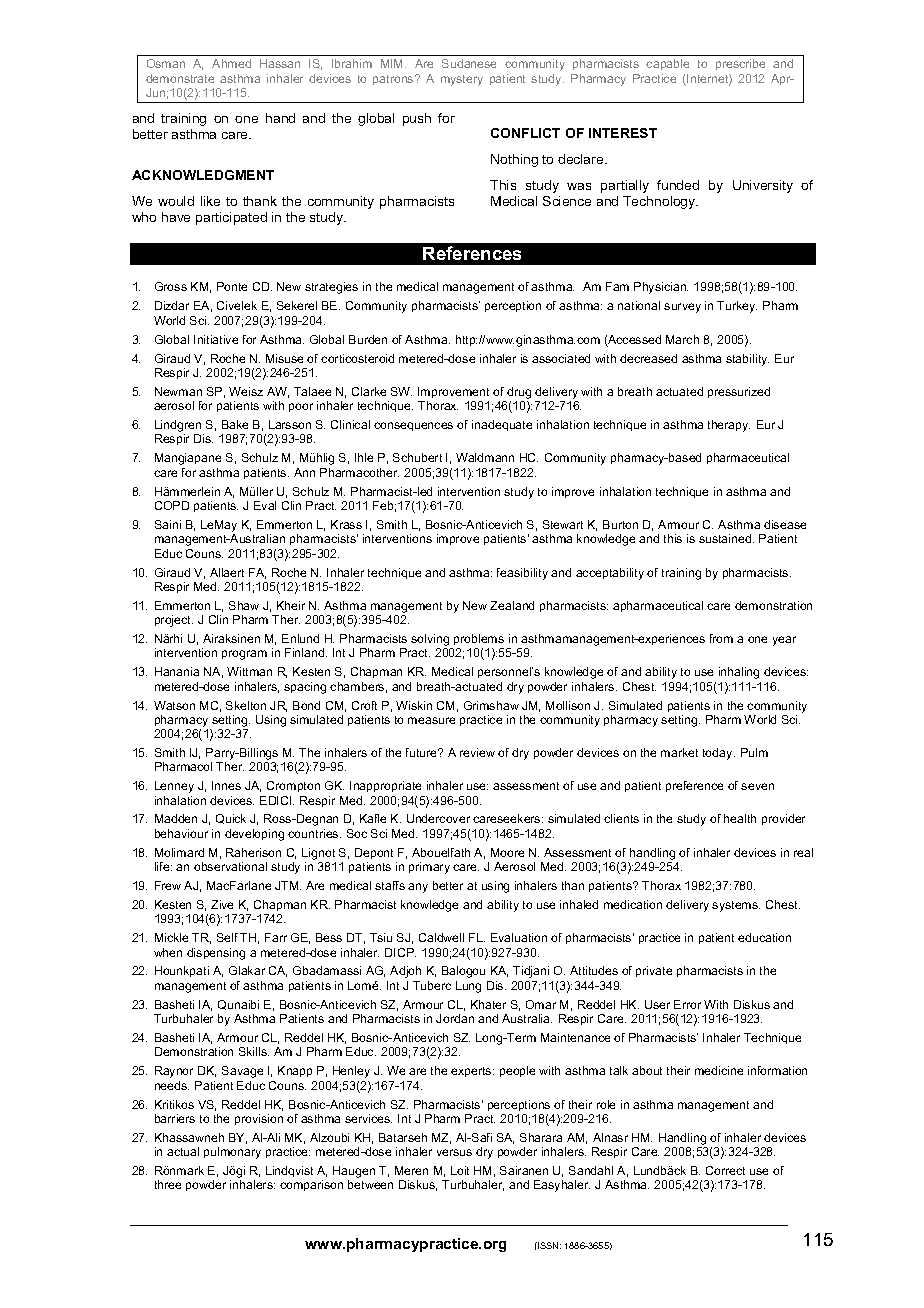 This screenshot has width=924, height=1308. What do you see at coordinates (462, 80) in the screenshot?
I see `mystery` at bounding box center [462, 80].
